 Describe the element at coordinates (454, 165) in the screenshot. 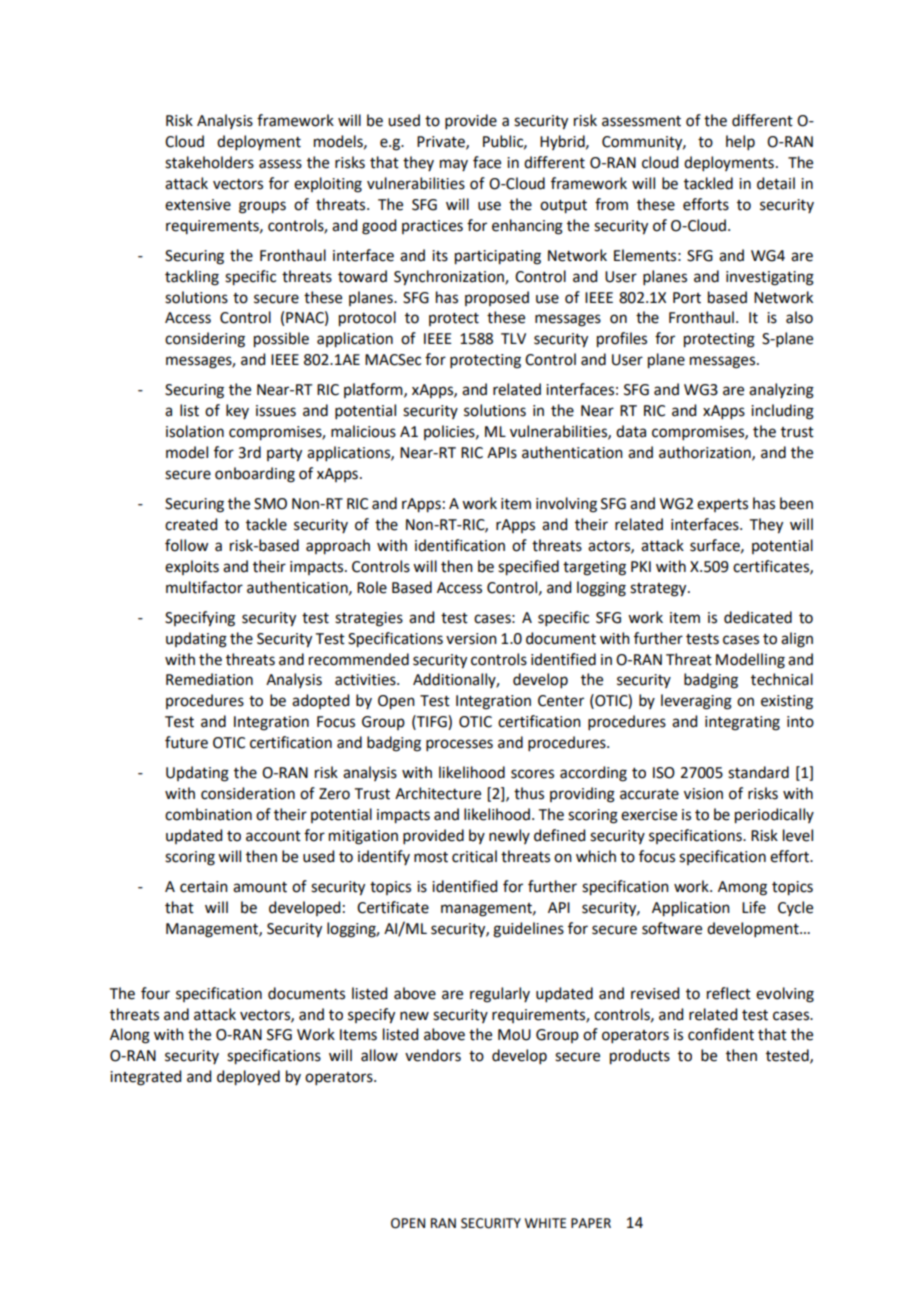

I see `may` at that location.
